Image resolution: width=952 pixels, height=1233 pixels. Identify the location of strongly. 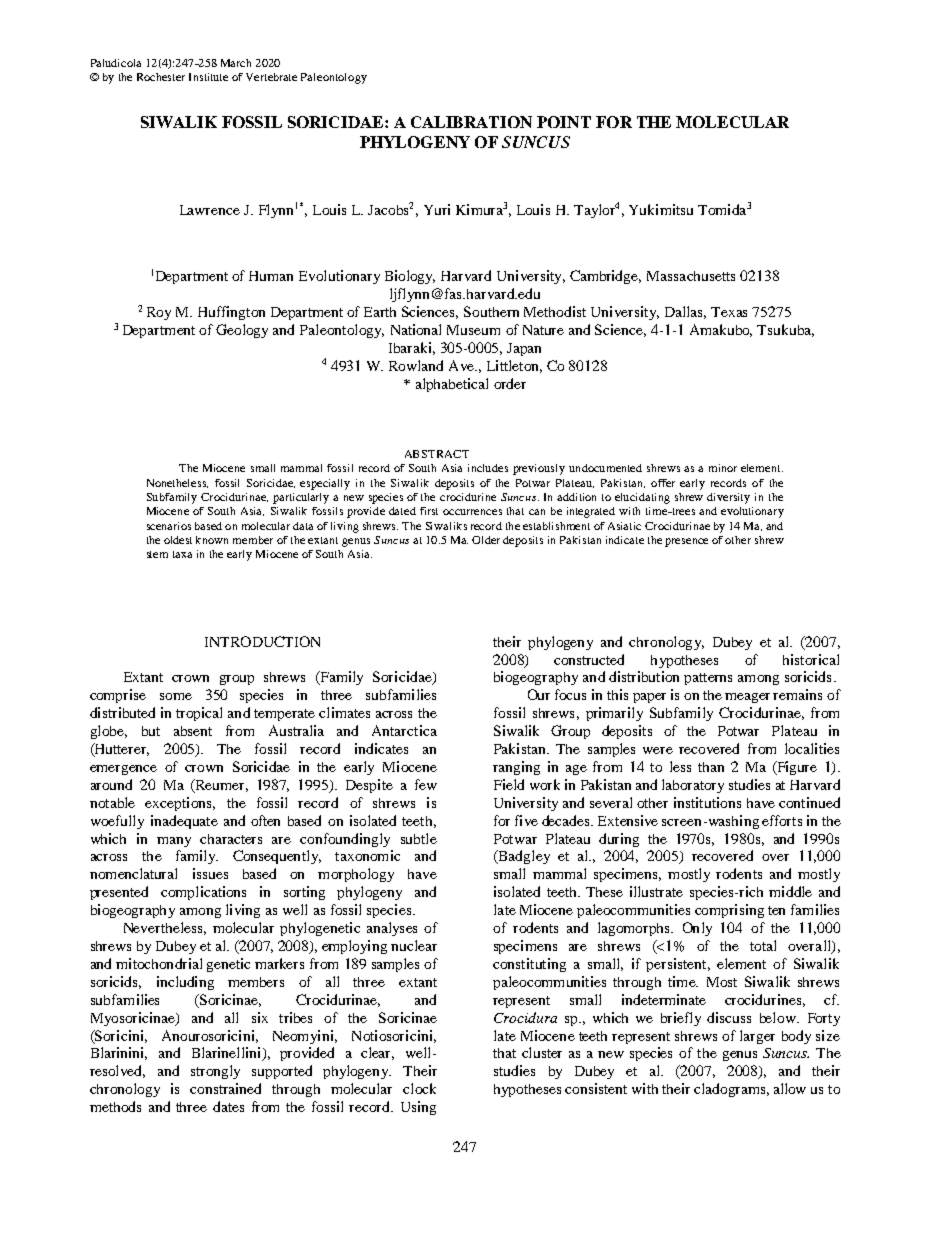
(215, 1072).
